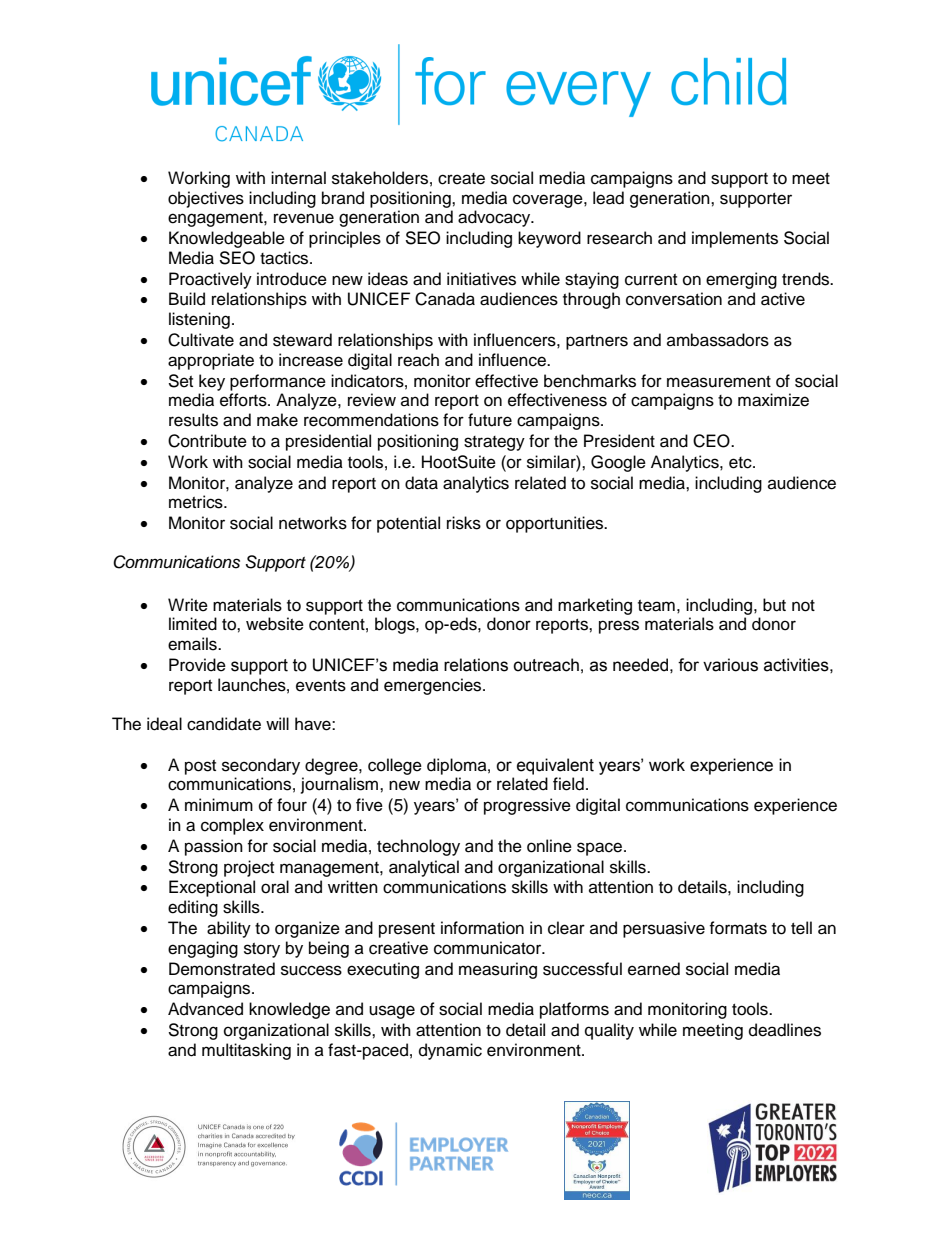 This screenshot has height=1233, width=952. What do you see at coordinates (494, 443) in the screenshot?
I see `strategy` at bounding box center [494, 443].
